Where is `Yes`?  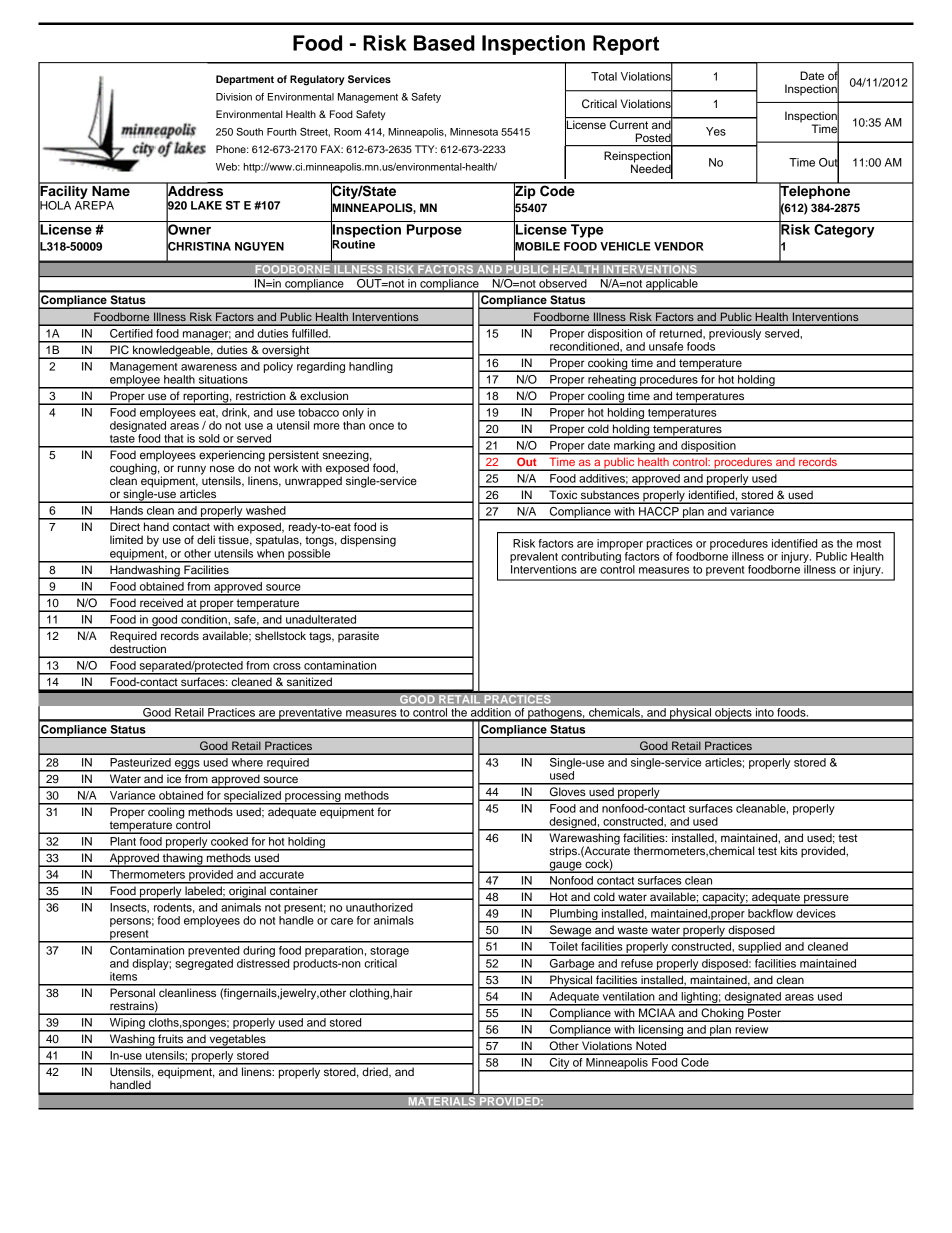
Yes is located at coordinates (716, 131).
